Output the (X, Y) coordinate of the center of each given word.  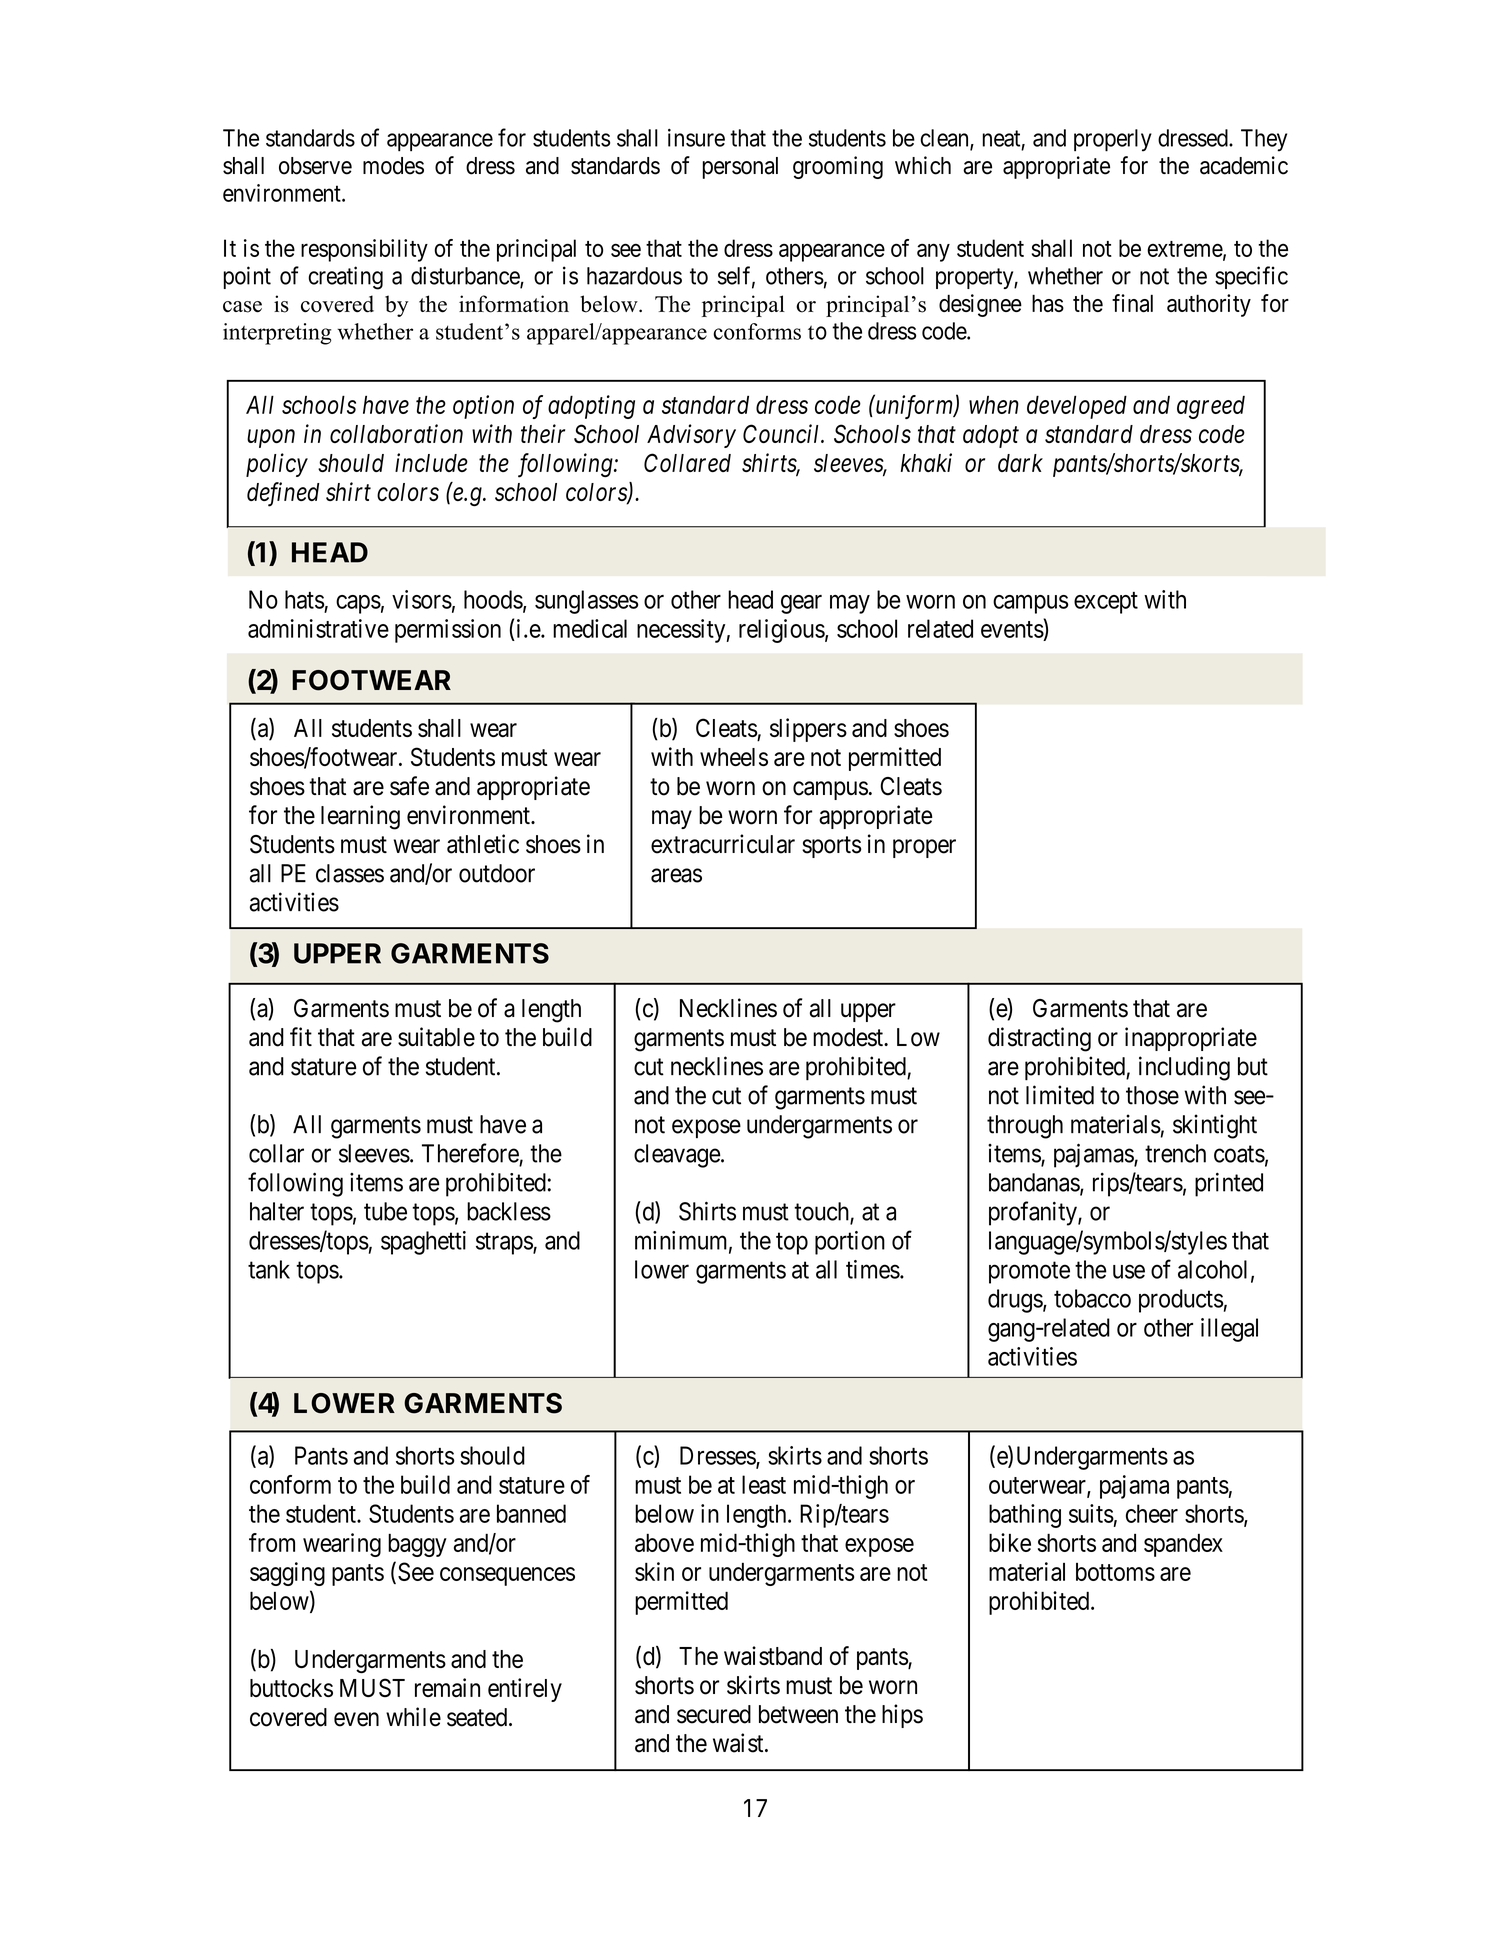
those (1152, 1095)
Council (783, 433)
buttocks (291, 1688)
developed (1077, 407)
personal (740, 168)
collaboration (396, 433)
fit (301, 1036)
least (764, 1484)
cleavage (677, 1156)
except (1106, 603)
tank (269, 1269)
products (1181, 1301)
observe (315, 166)
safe (409, 786)
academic (1244, 165)
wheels (734, 757)
